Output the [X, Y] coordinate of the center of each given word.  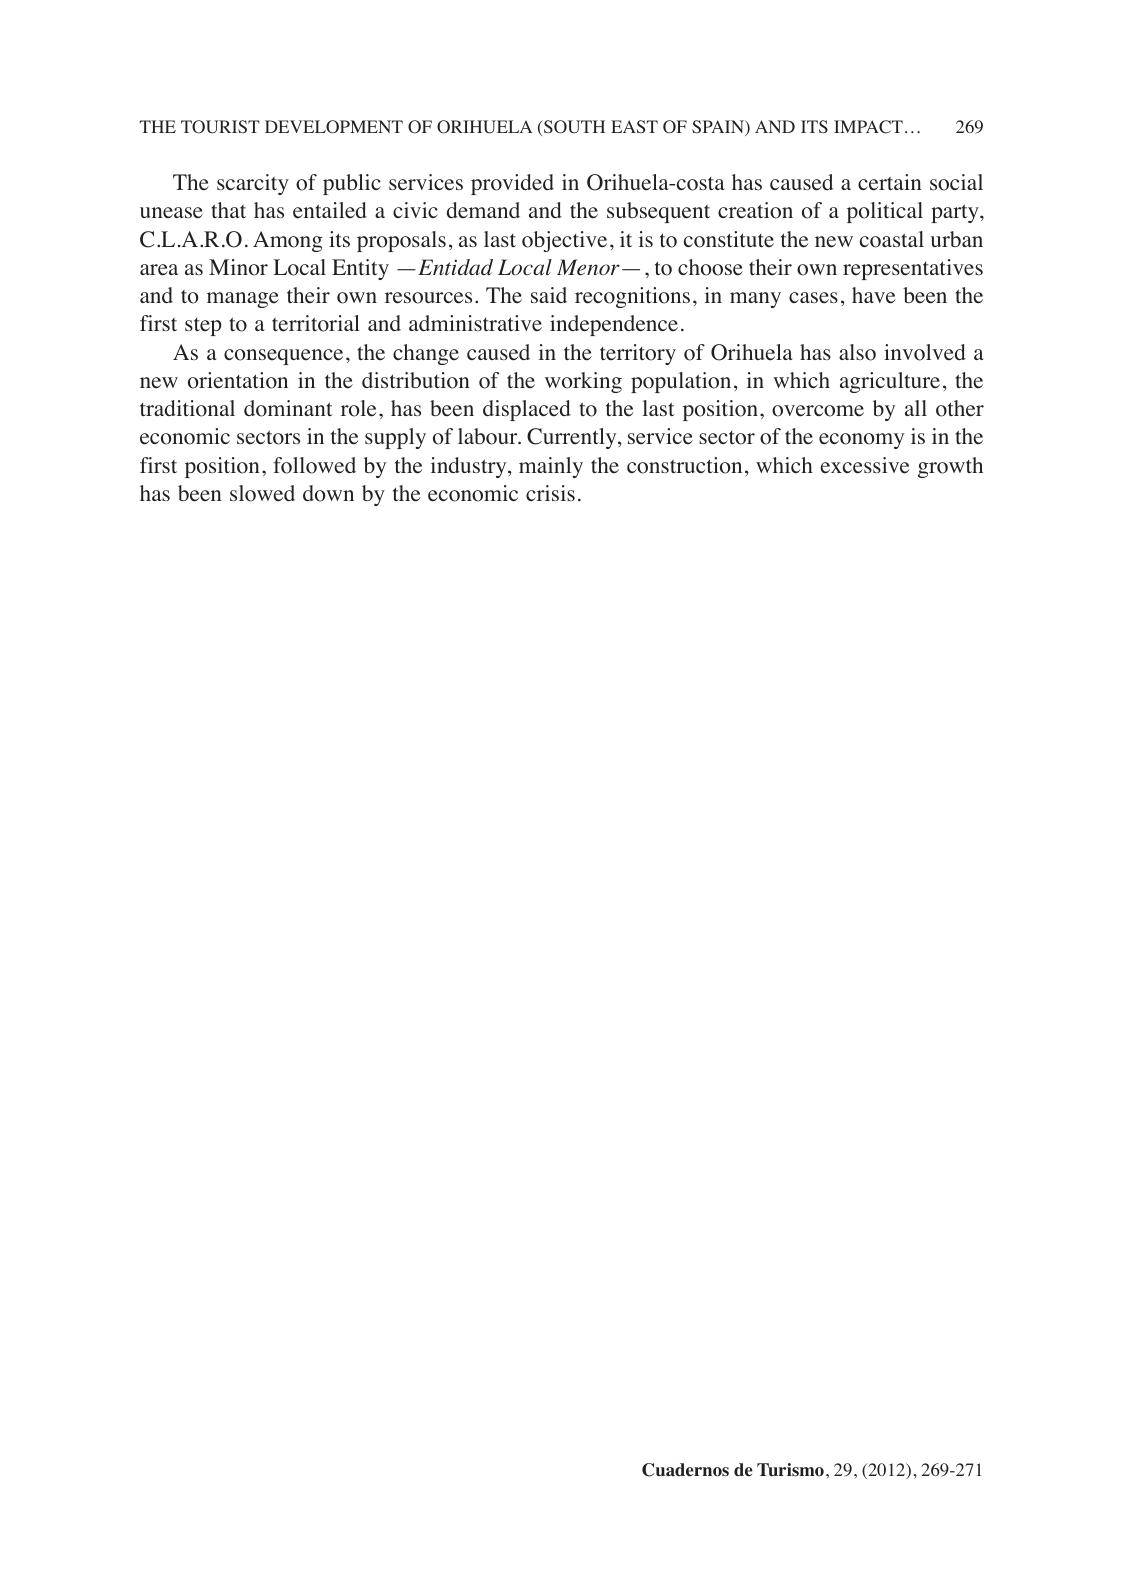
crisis [550, 493]
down [328, 493]
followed [314, 465]
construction [684, 465]
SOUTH [573, 127]
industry [470, 467]
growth [950, 467]
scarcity [253, 184]
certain [890, 182]
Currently [573, 438]
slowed [262, 493]
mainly [551, 467]
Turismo [790, 1470]
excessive [864, 465]
